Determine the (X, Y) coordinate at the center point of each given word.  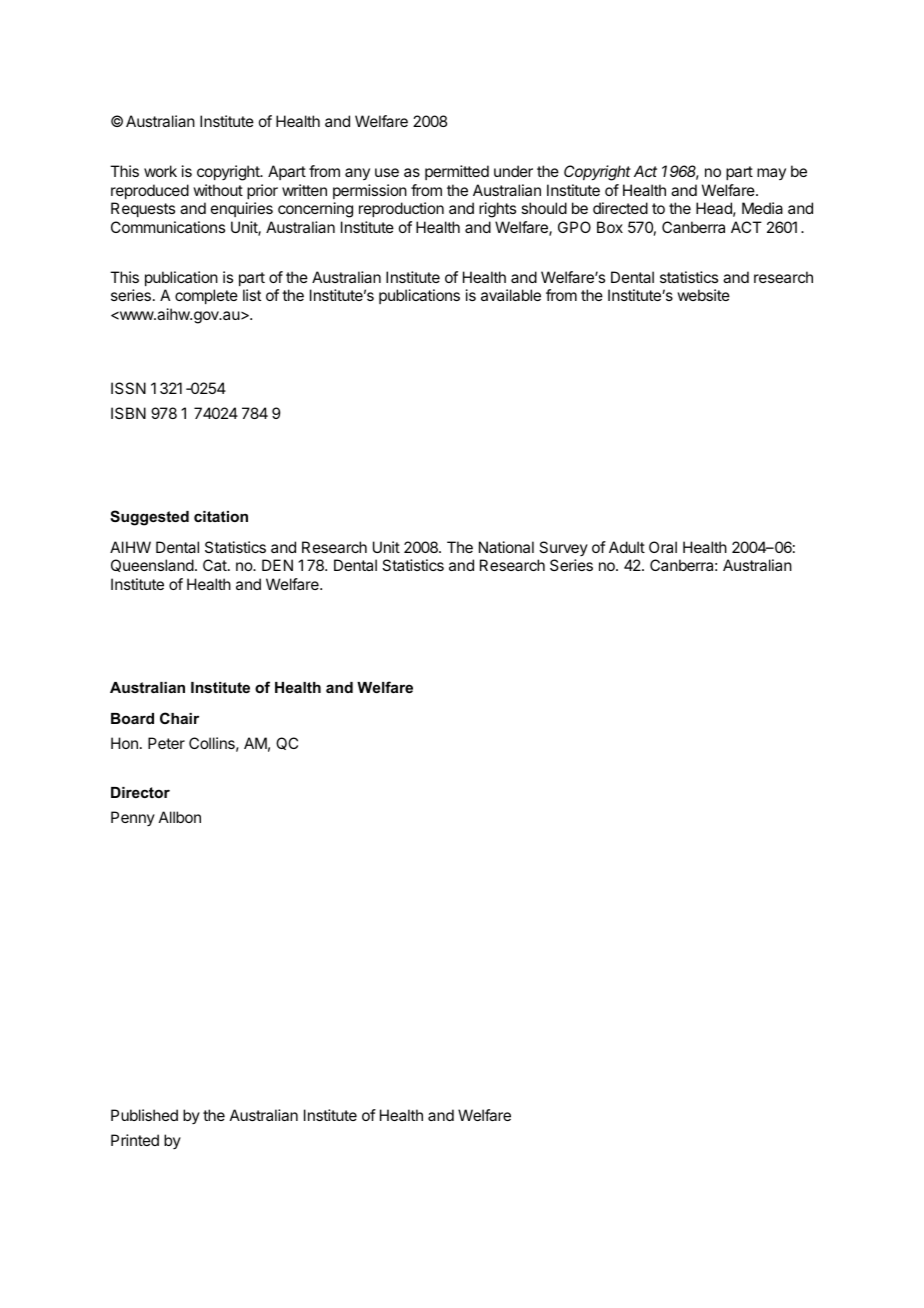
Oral (663, 547)
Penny (133, 818)
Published (144, 1115)
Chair (179, 718)
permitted (457, 172)
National (506, 547)
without (218, 190)
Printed (135, 1140)
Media (762, 208)
